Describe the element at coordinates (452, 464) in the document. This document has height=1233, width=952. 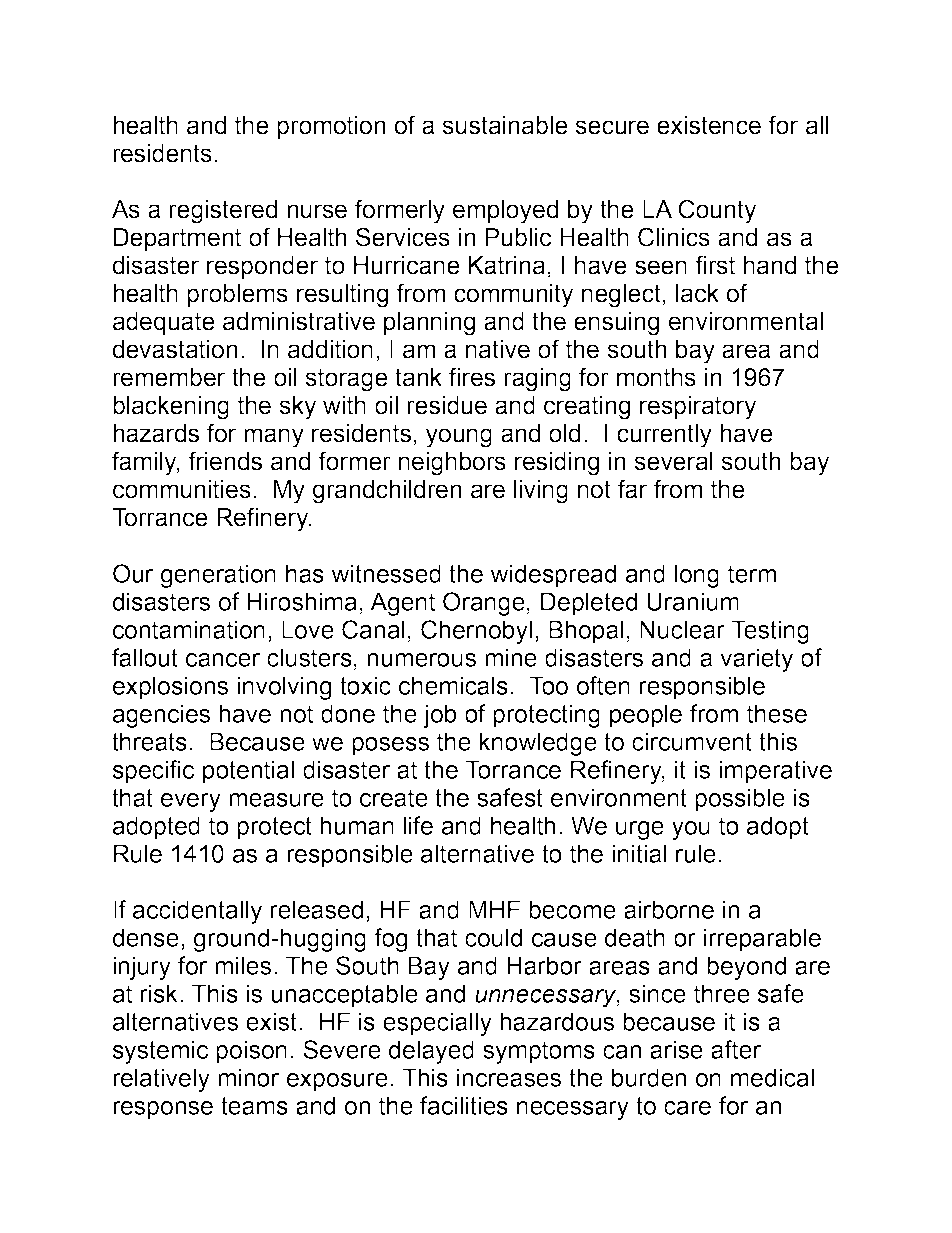
I see `neighbors` at that location.
